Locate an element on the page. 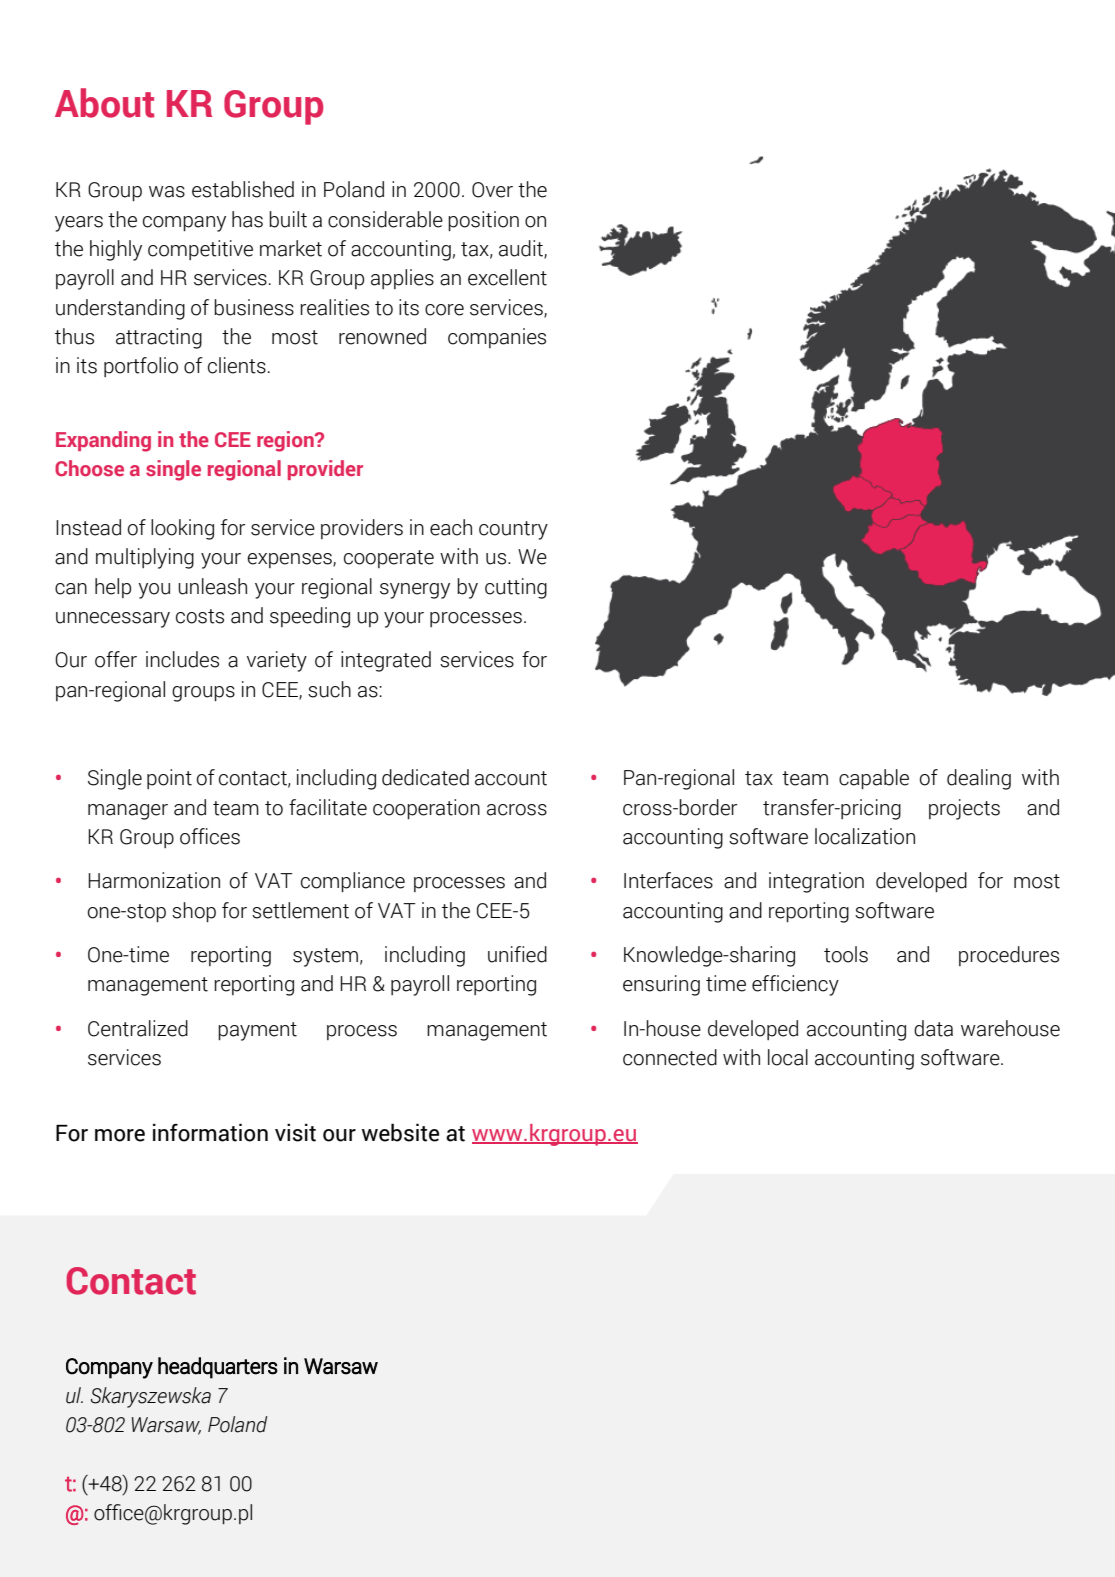 This page has width=1115, height=1577. headquarters is located at coordinates (218, 1368).
